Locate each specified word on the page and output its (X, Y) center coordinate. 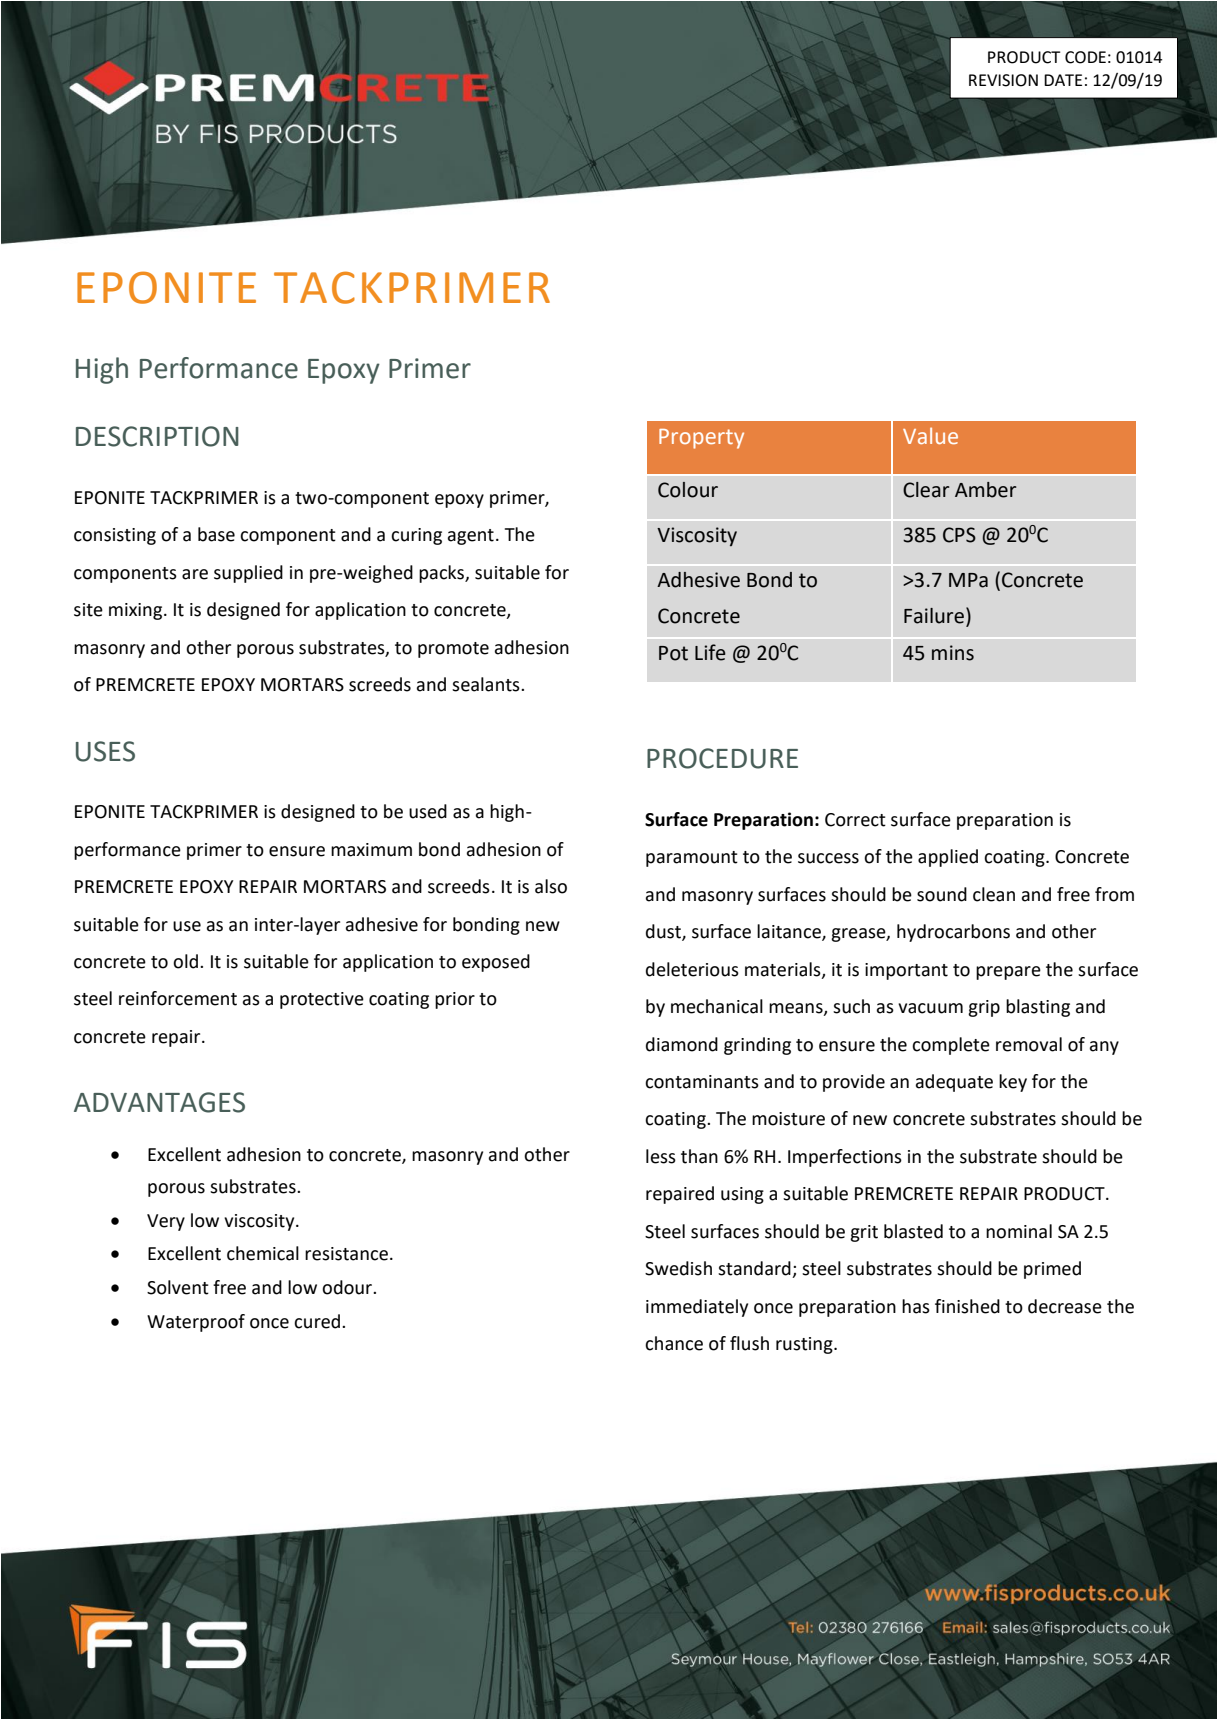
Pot (673, 653)
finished (967, 1306)
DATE (1063, 80)
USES (105, 751)
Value (930, 435)
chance (674, 1343)
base (216, 534)
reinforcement (178, 998)
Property (701, 439)
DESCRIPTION (157, 436)
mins (953, 653)
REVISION (1003, 80)
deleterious (692, 969)
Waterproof (196, 1323)
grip (984, 1008)
